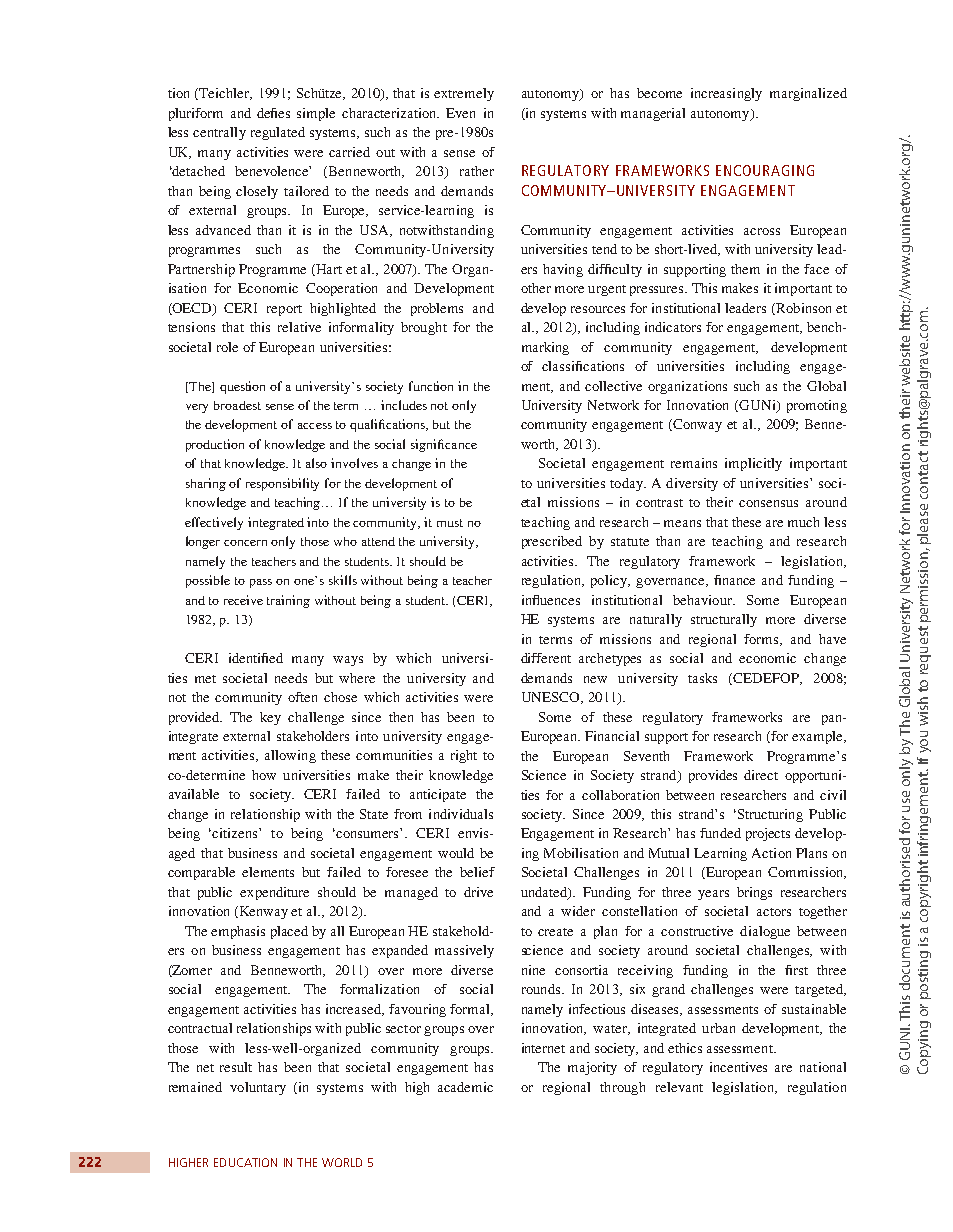  I want to click on how, so click(264, 775).
